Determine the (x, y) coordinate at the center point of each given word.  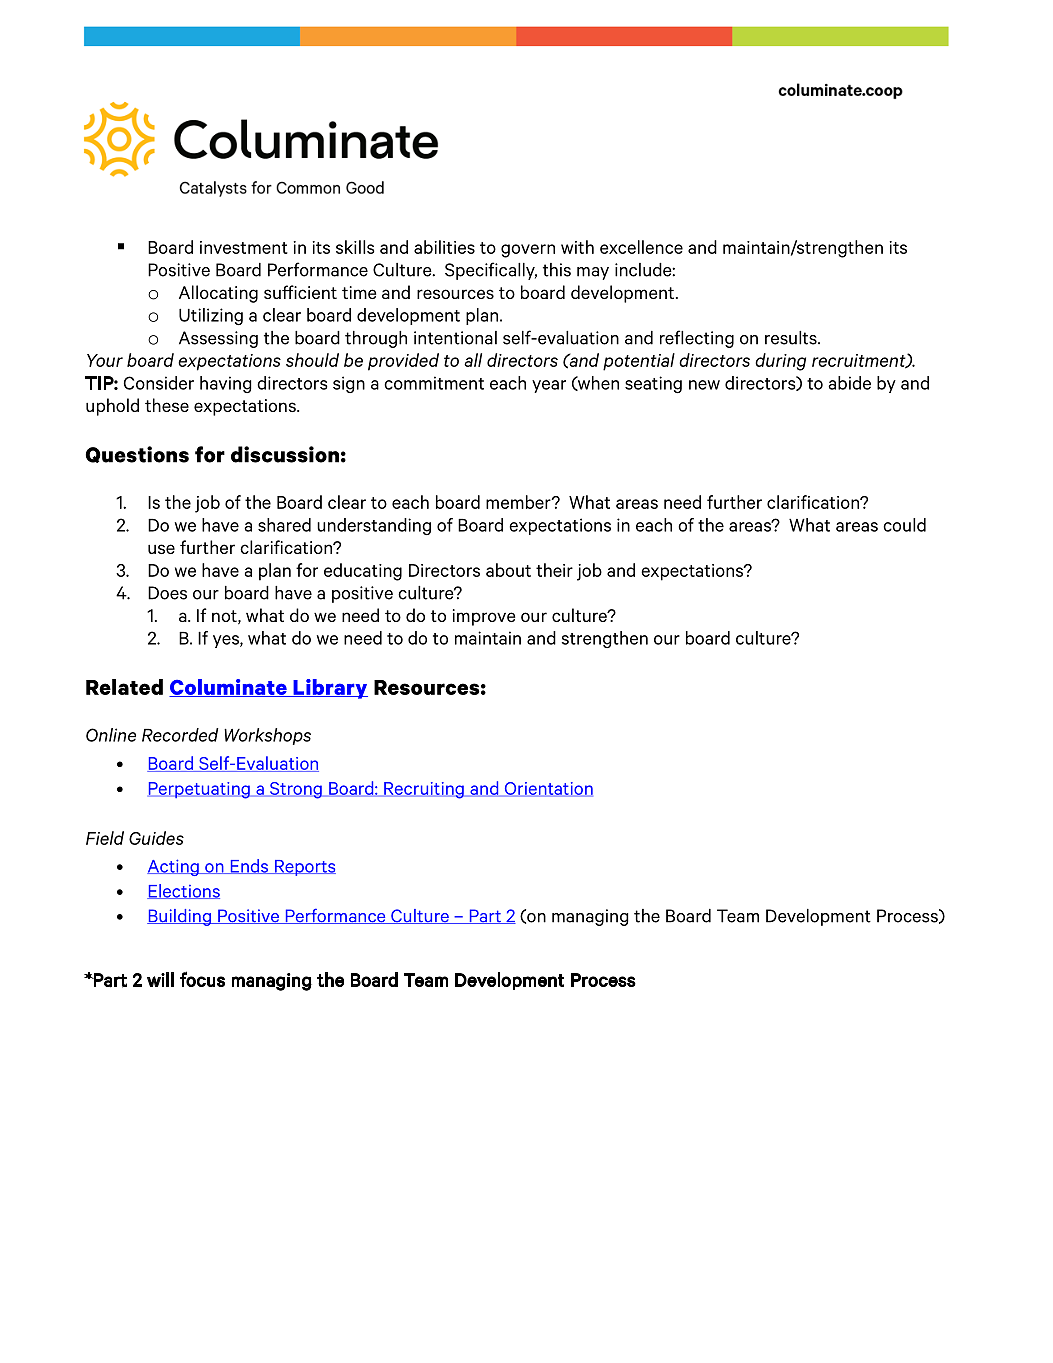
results (792, 338)
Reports (304, 868)
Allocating (218, 294)
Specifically (491, 271)
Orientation (547, 789)
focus (202, 979)
